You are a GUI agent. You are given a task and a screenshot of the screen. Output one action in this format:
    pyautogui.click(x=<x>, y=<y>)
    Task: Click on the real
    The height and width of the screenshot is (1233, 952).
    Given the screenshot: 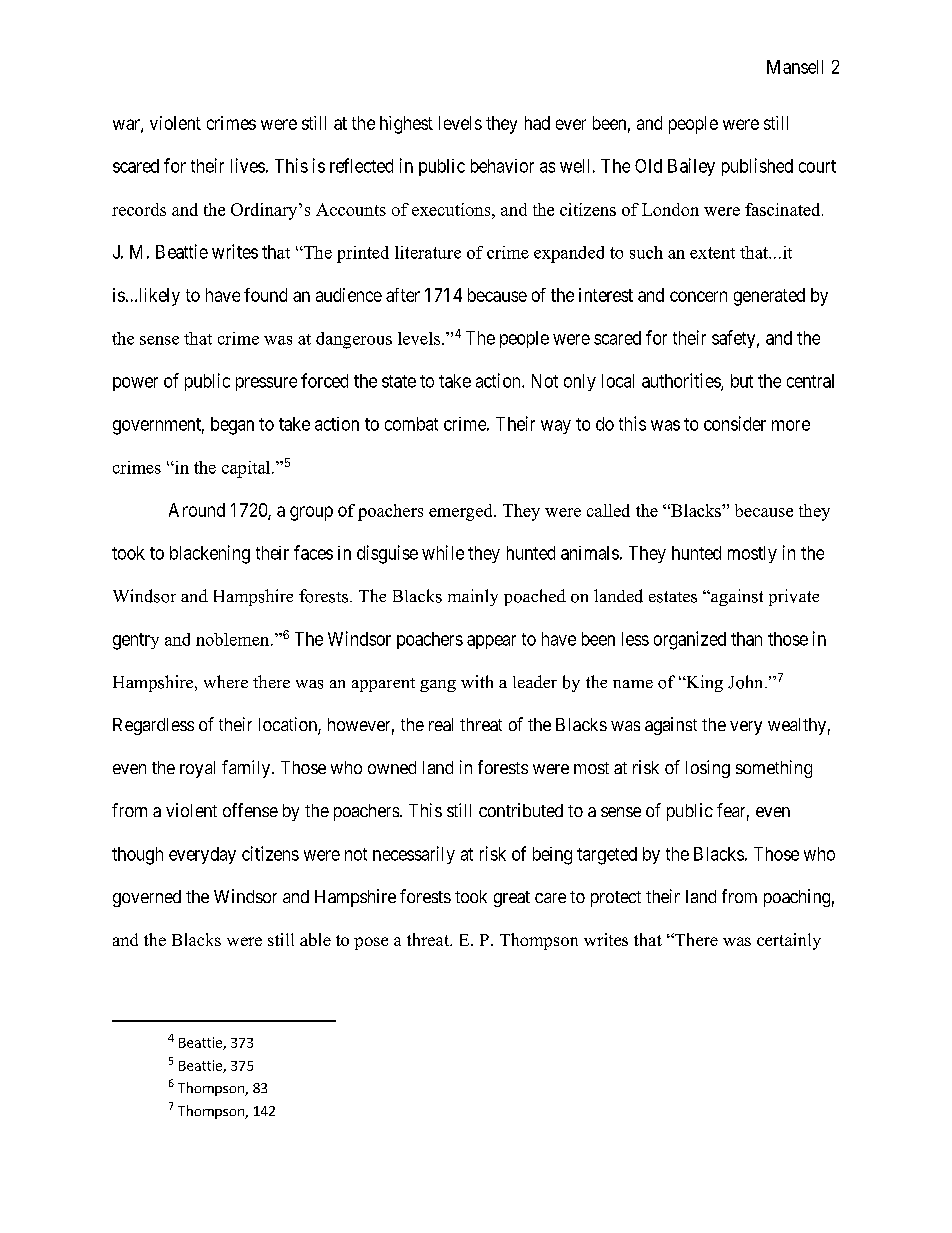 What is the action you would take?
    pyautogui.click(x=441, y=724)
